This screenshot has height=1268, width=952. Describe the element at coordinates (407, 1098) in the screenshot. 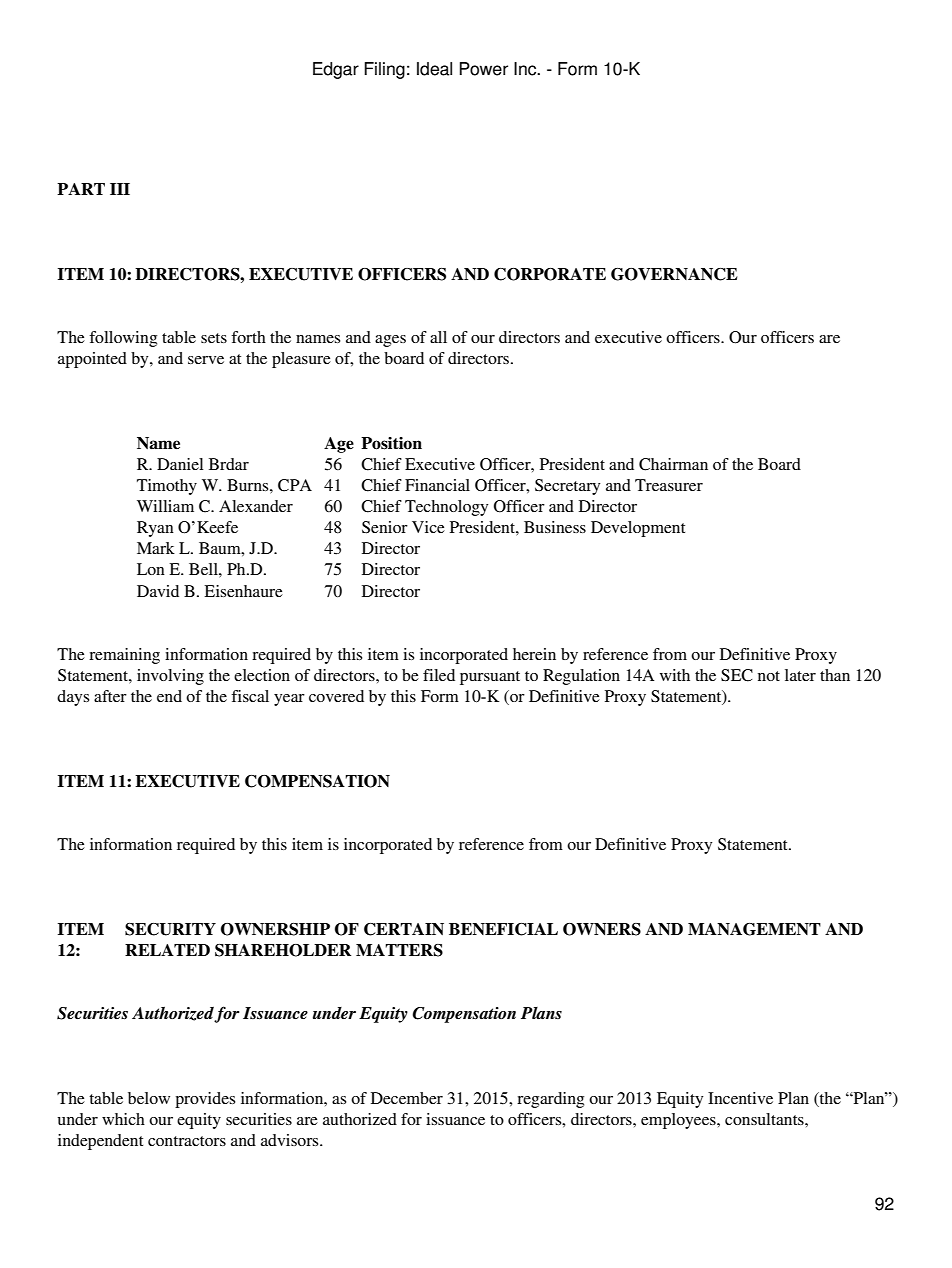

I see `December` at that location.
